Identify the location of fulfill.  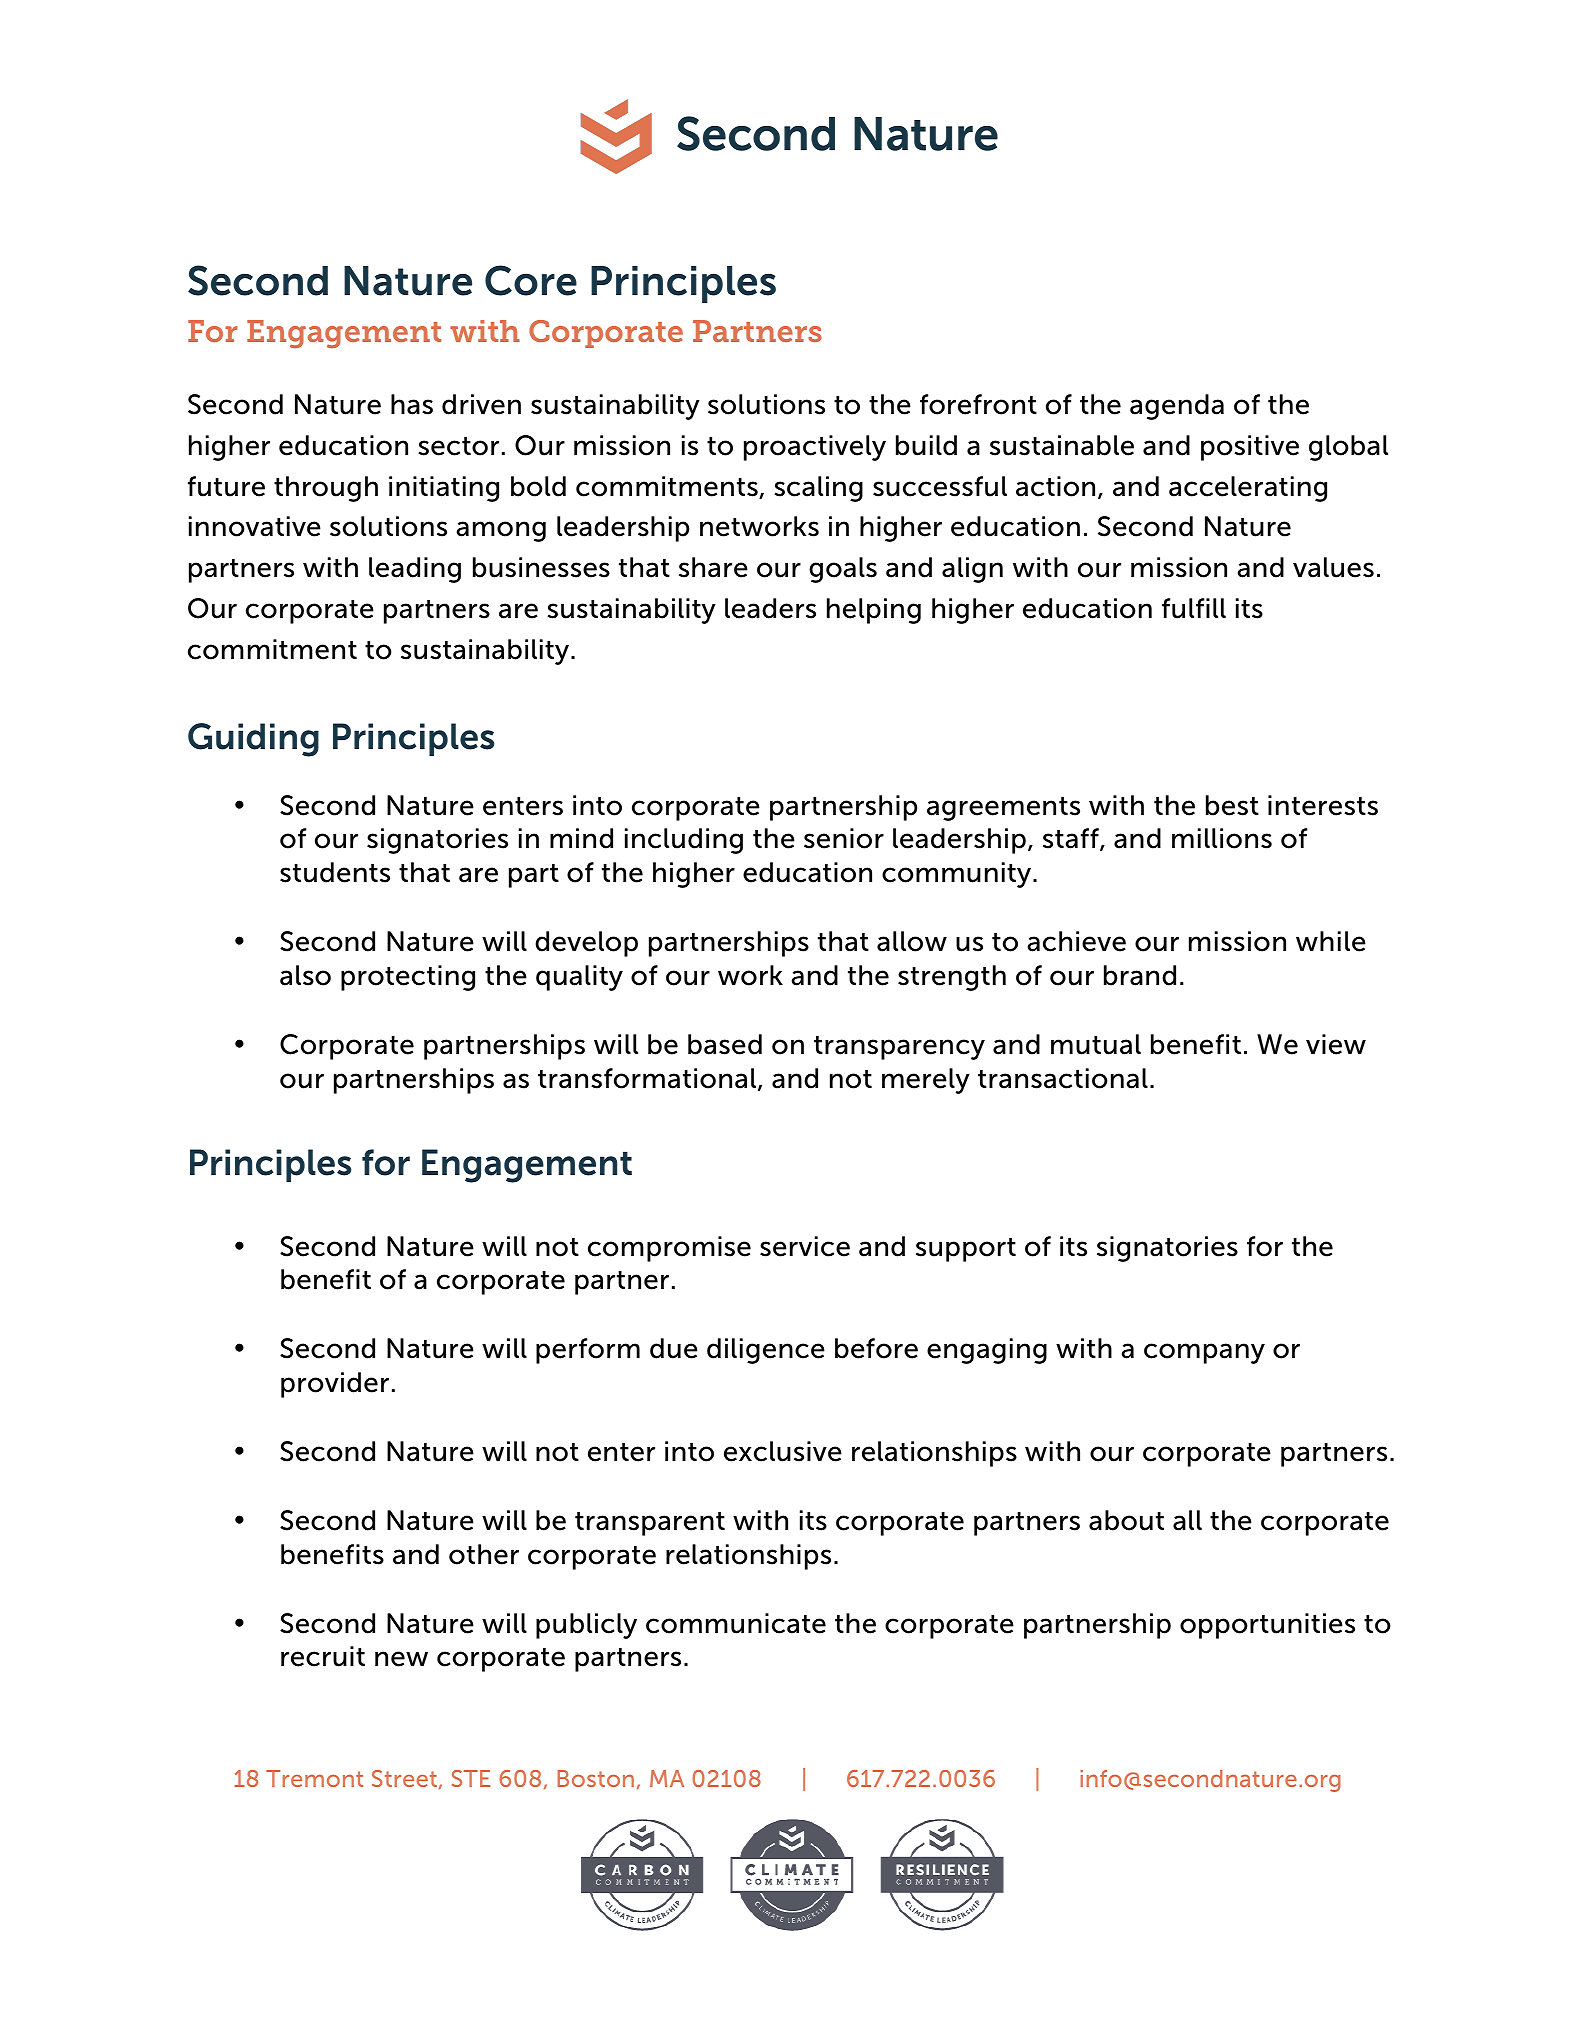
(1194, 608).
